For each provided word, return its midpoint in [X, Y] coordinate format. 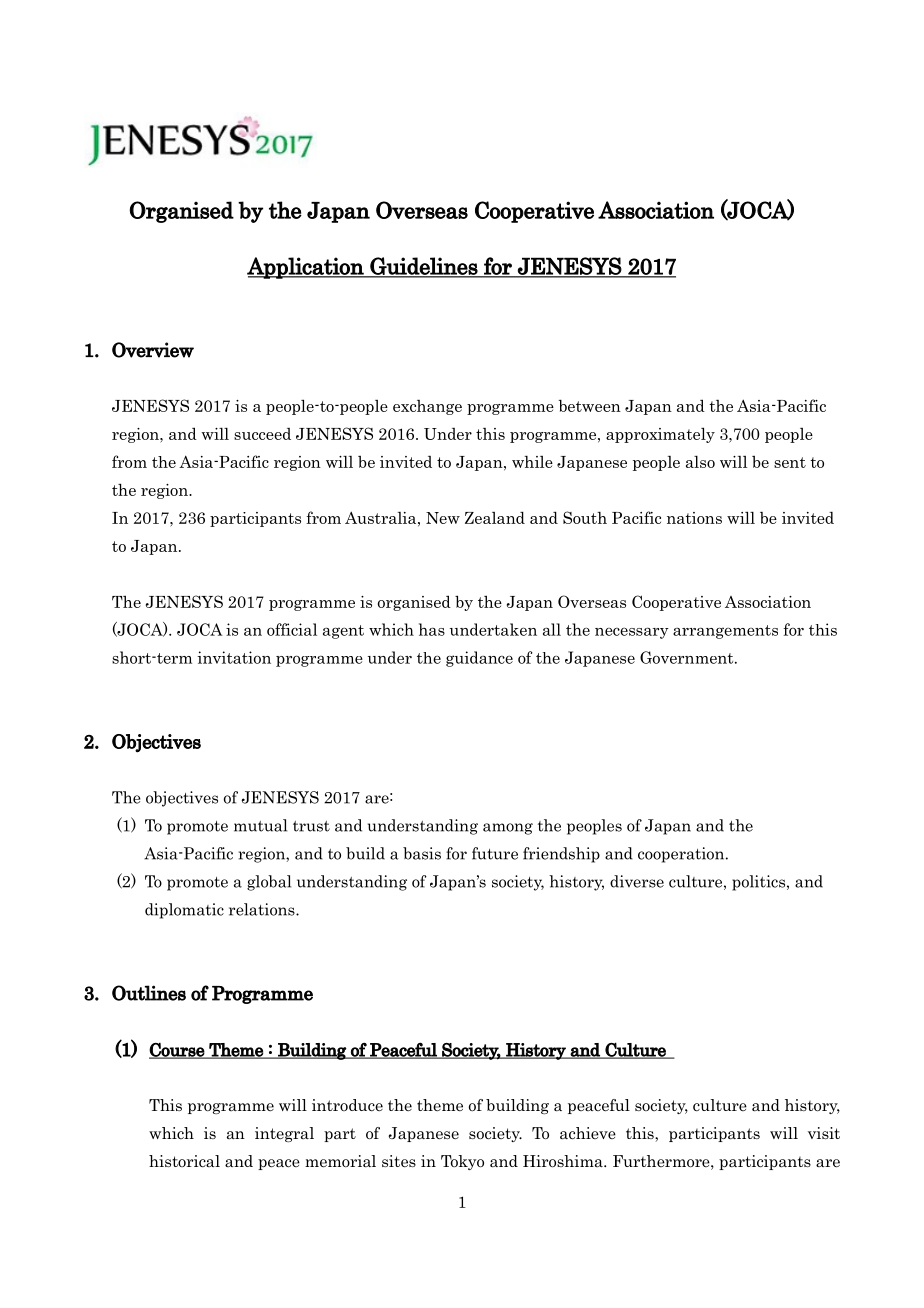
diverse [637, 881]
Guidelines [424, 267]
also [700, 461]
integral [284, 1134]
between [590, 406]
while [532, 462]
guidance [479, 659]
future [495, 853]
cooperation [682, 855]
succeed [262, 434]
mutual [260, 825]
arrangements [725, 632]
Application [306, 268]
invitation [234, 657]
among [508, 829]
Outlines [149, 993]
